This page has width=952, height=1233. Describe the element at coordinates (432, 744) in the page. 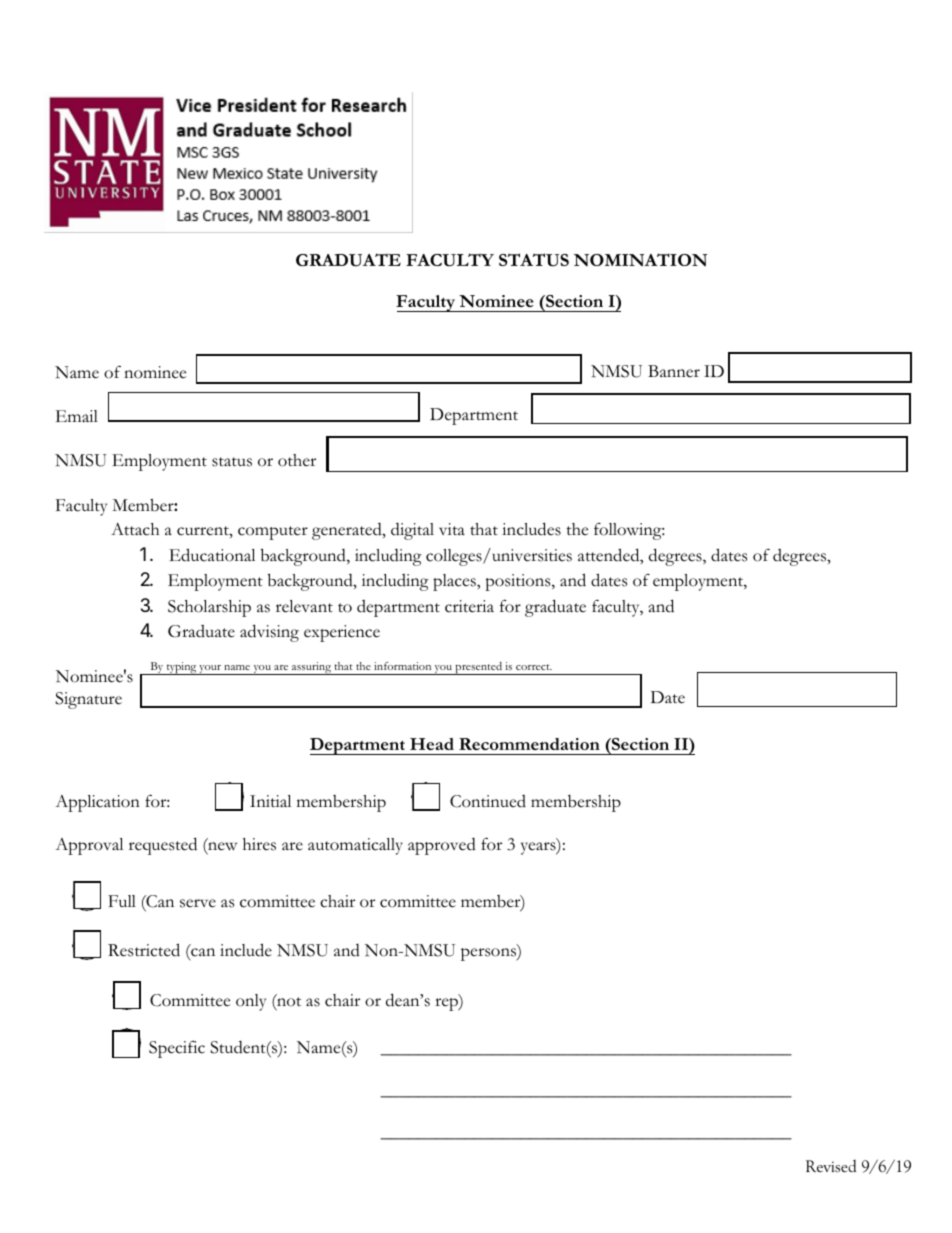

I see `Head` at that location.
